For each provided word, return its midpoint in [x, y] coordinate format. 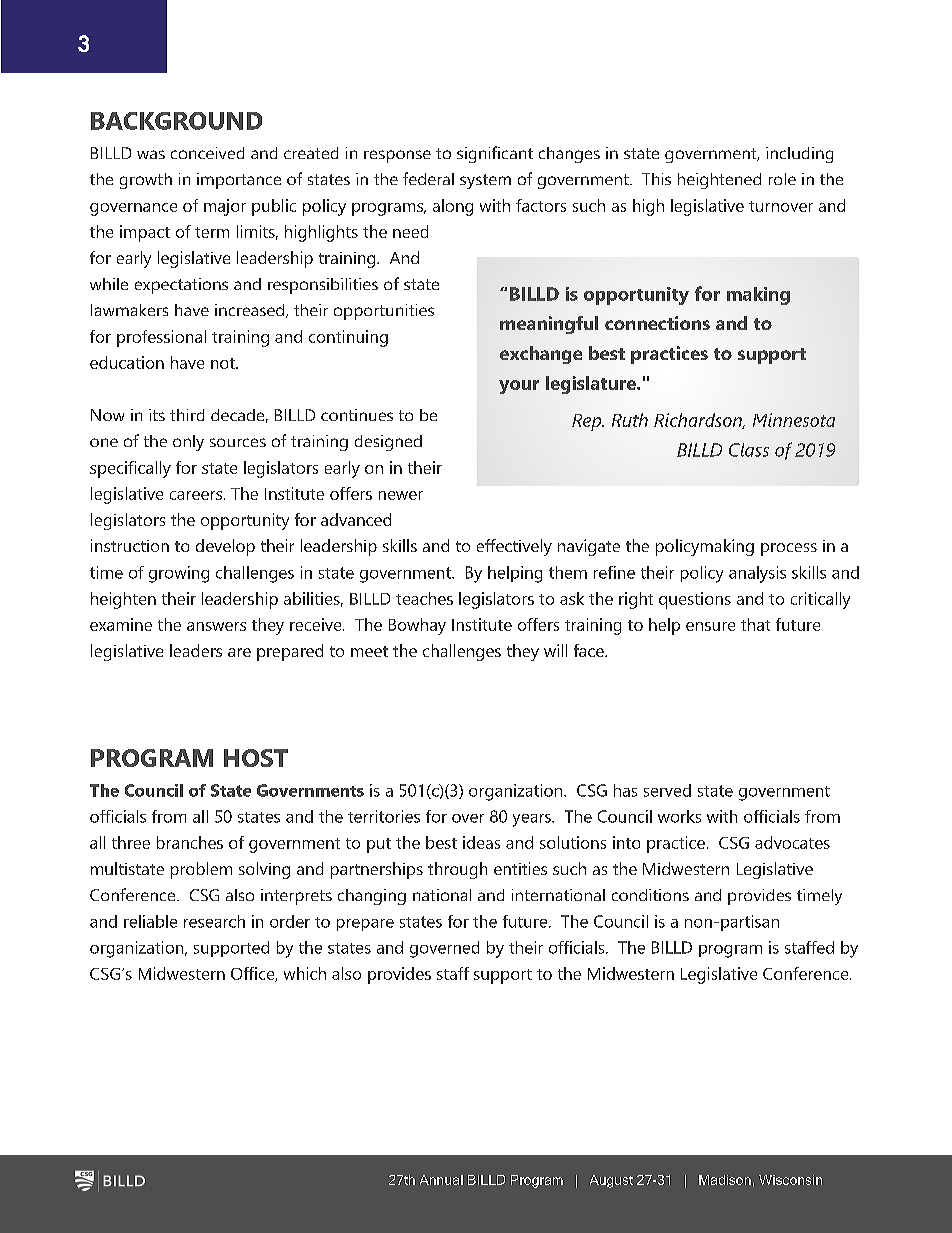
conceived [207, 153]
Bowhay [417, 626]
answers [216, 626]
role [782, 179]
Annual [441, 1180]
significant [495, 154]
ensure [710, 626]
